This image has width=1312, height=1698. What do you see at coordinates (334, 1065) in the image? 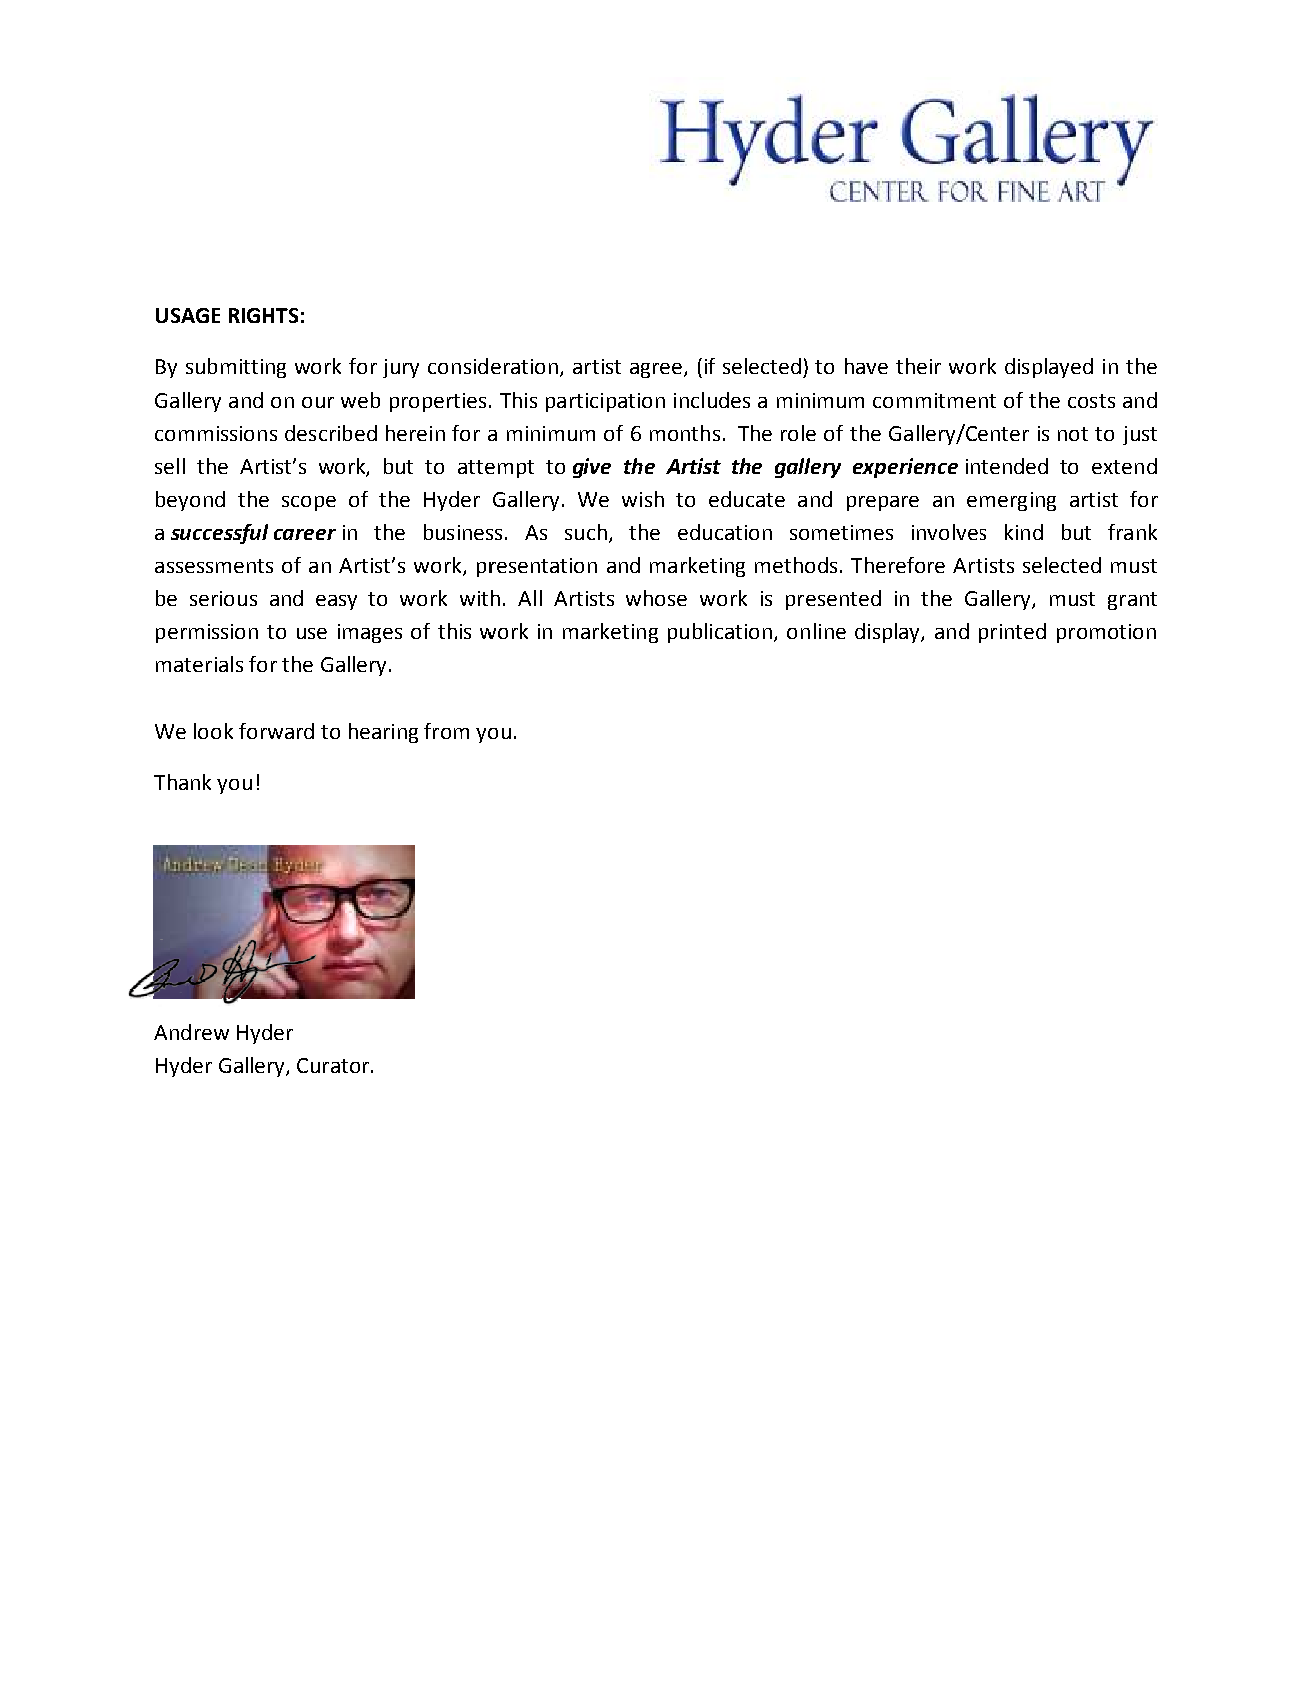
I see `Curator` at bounding box center [334, 1065].
